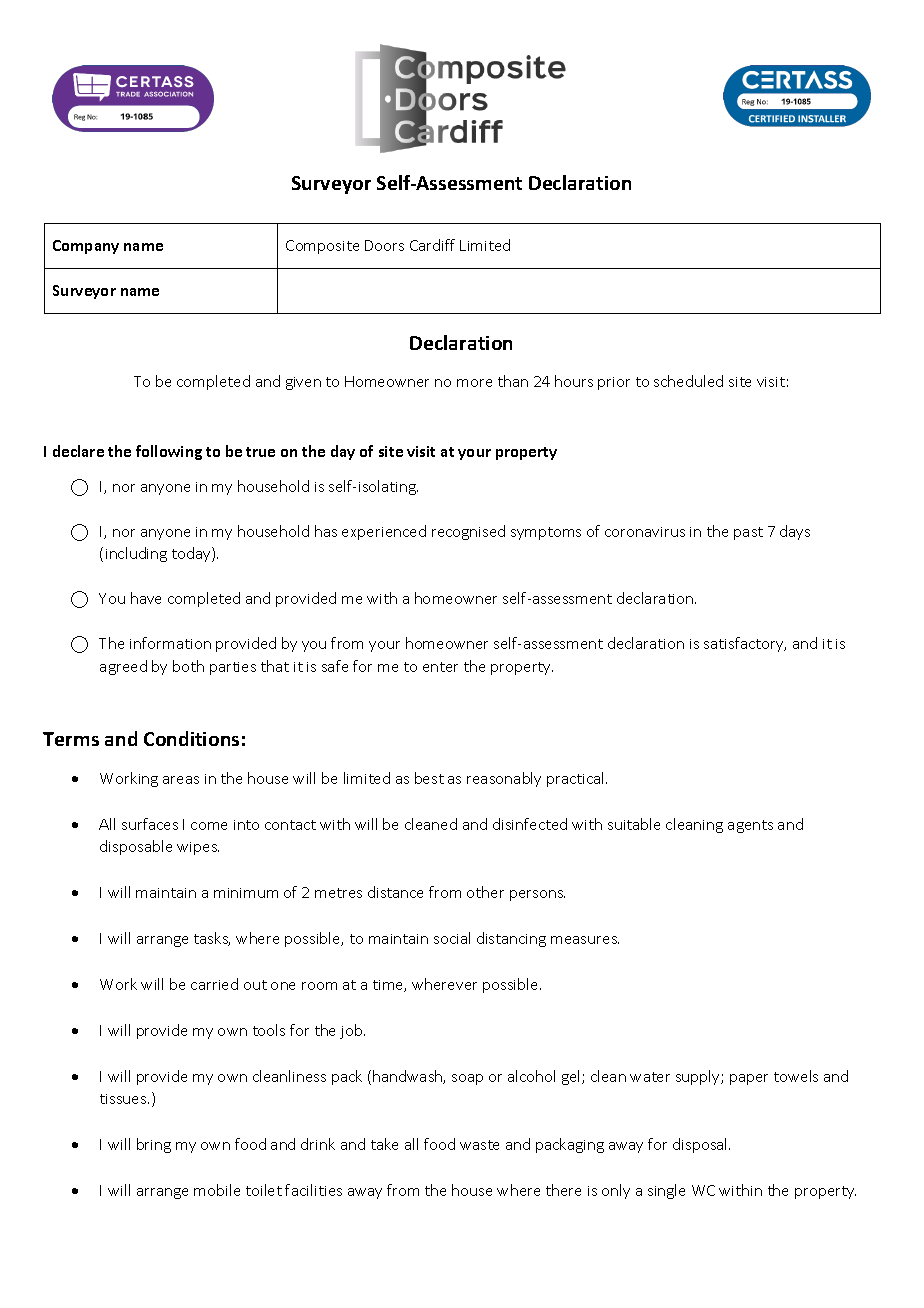  I want to click on disposable, so click(136, 847).
